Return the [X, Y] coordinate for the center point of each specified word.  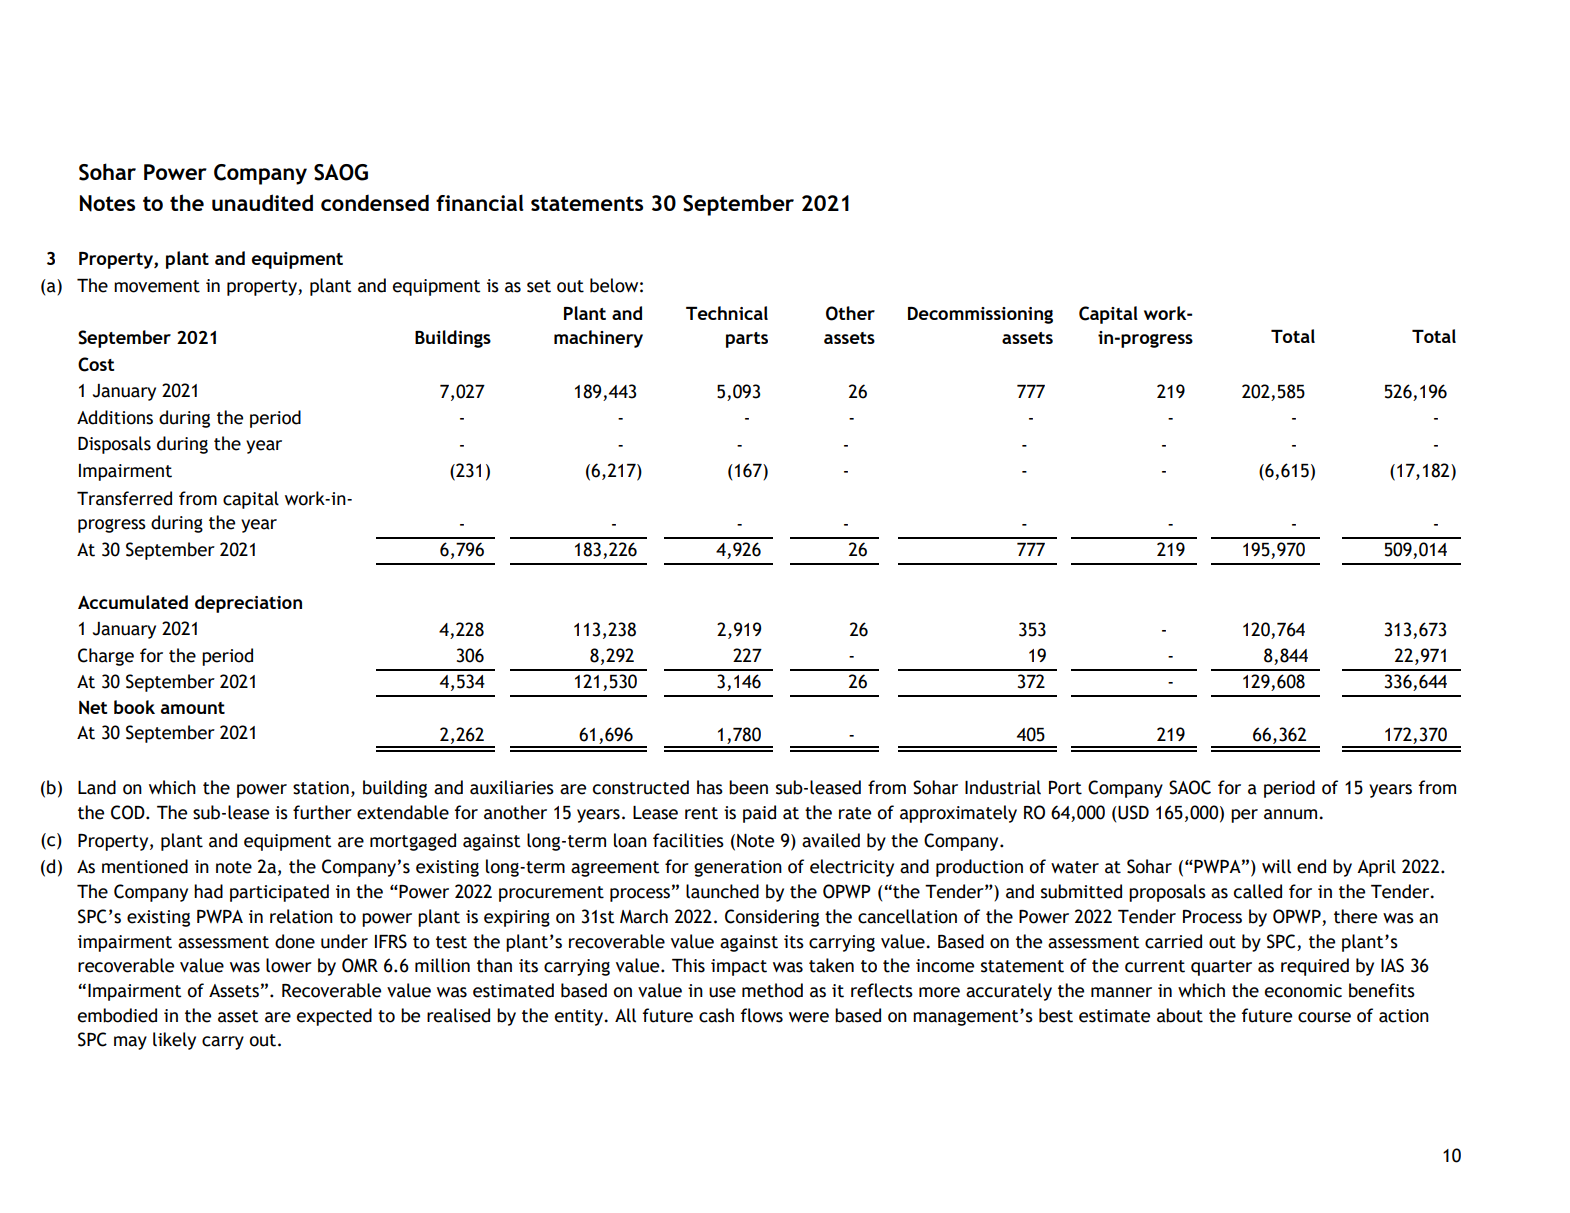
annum [1292, 814]
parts [747, 340]
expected [334, 1017]
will [1276, 866]
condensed [375, 202]
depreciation [248, 604]
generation [738, 868]
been [748, 787]
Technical [727, 313]
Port [1065, 788]
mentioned [145, 866]
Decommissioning [980, 315]
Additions [115, 417]
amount [193, 708]
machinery [598, 339]
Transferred [124, 498]
